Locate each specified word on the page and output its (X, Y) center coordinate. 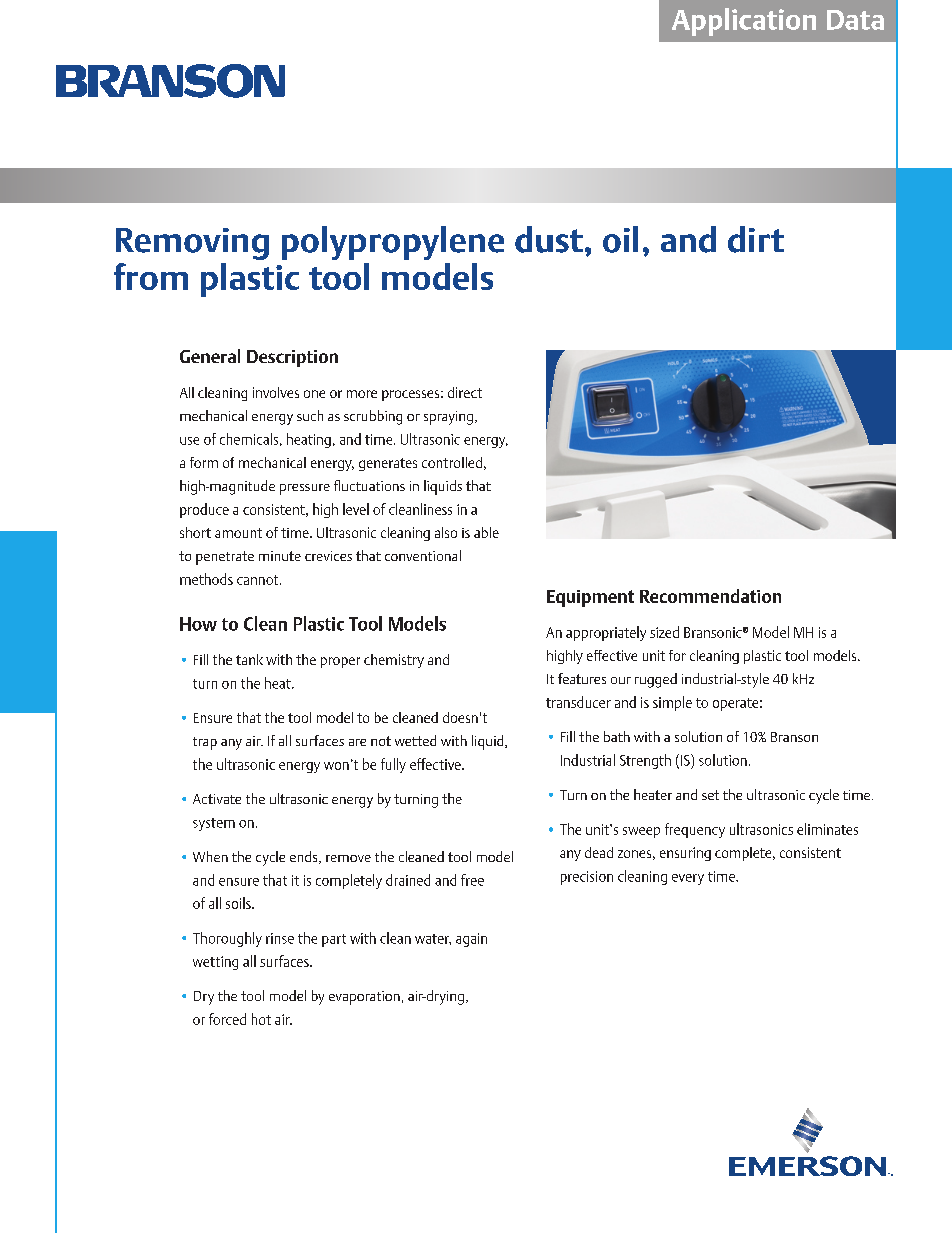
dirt (756, 239)
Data (855, 20)
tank (249, 659)
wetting (215, 963)
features (582, 678)
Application (744, 22)
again (471, 940)
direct (465, 392)
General (210, 356)
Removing (192, 244)
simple (672, 703)
